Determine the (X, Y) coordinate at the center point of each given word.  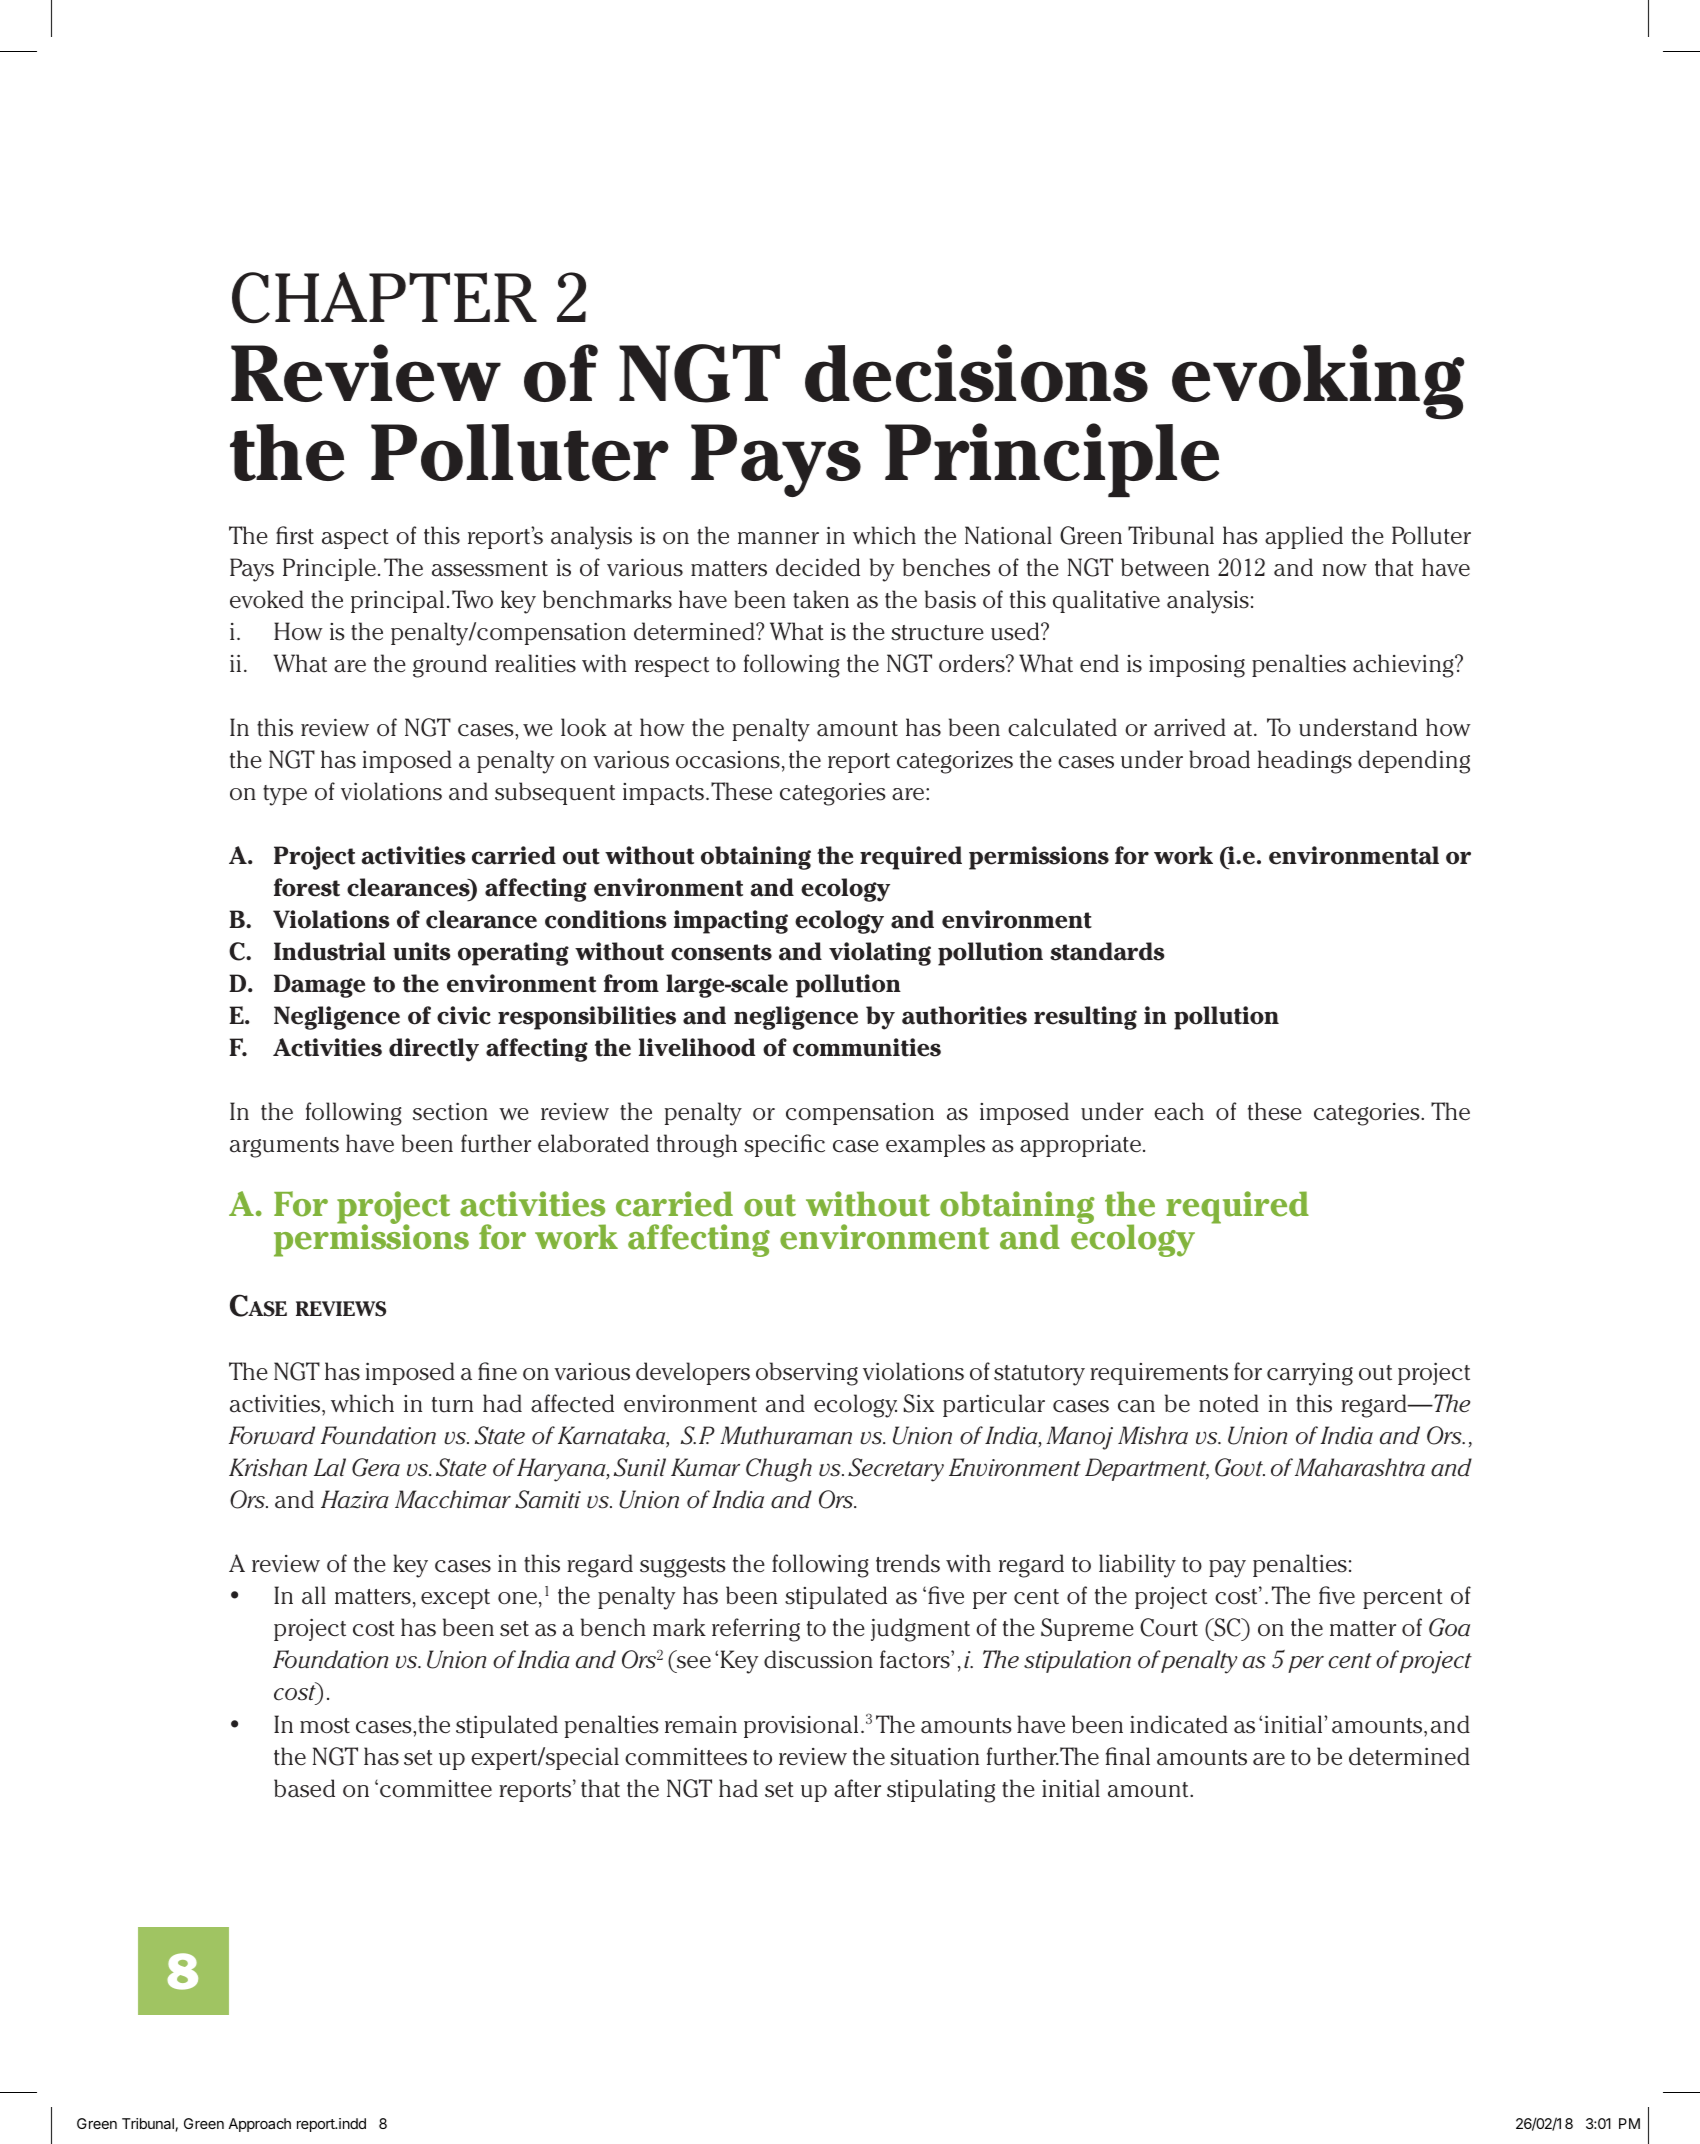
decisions (976, 373)
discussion (818, 1659)
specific (784, 1145)
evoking (1318, 382)
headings (1305, 762)
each (1179, 1111)
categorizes (955, 762)
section (450, 1111)
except (455, 1599)
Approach (259, 2125)
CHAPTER (384, 298)
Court (1169, 1627)
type (285, 795)
